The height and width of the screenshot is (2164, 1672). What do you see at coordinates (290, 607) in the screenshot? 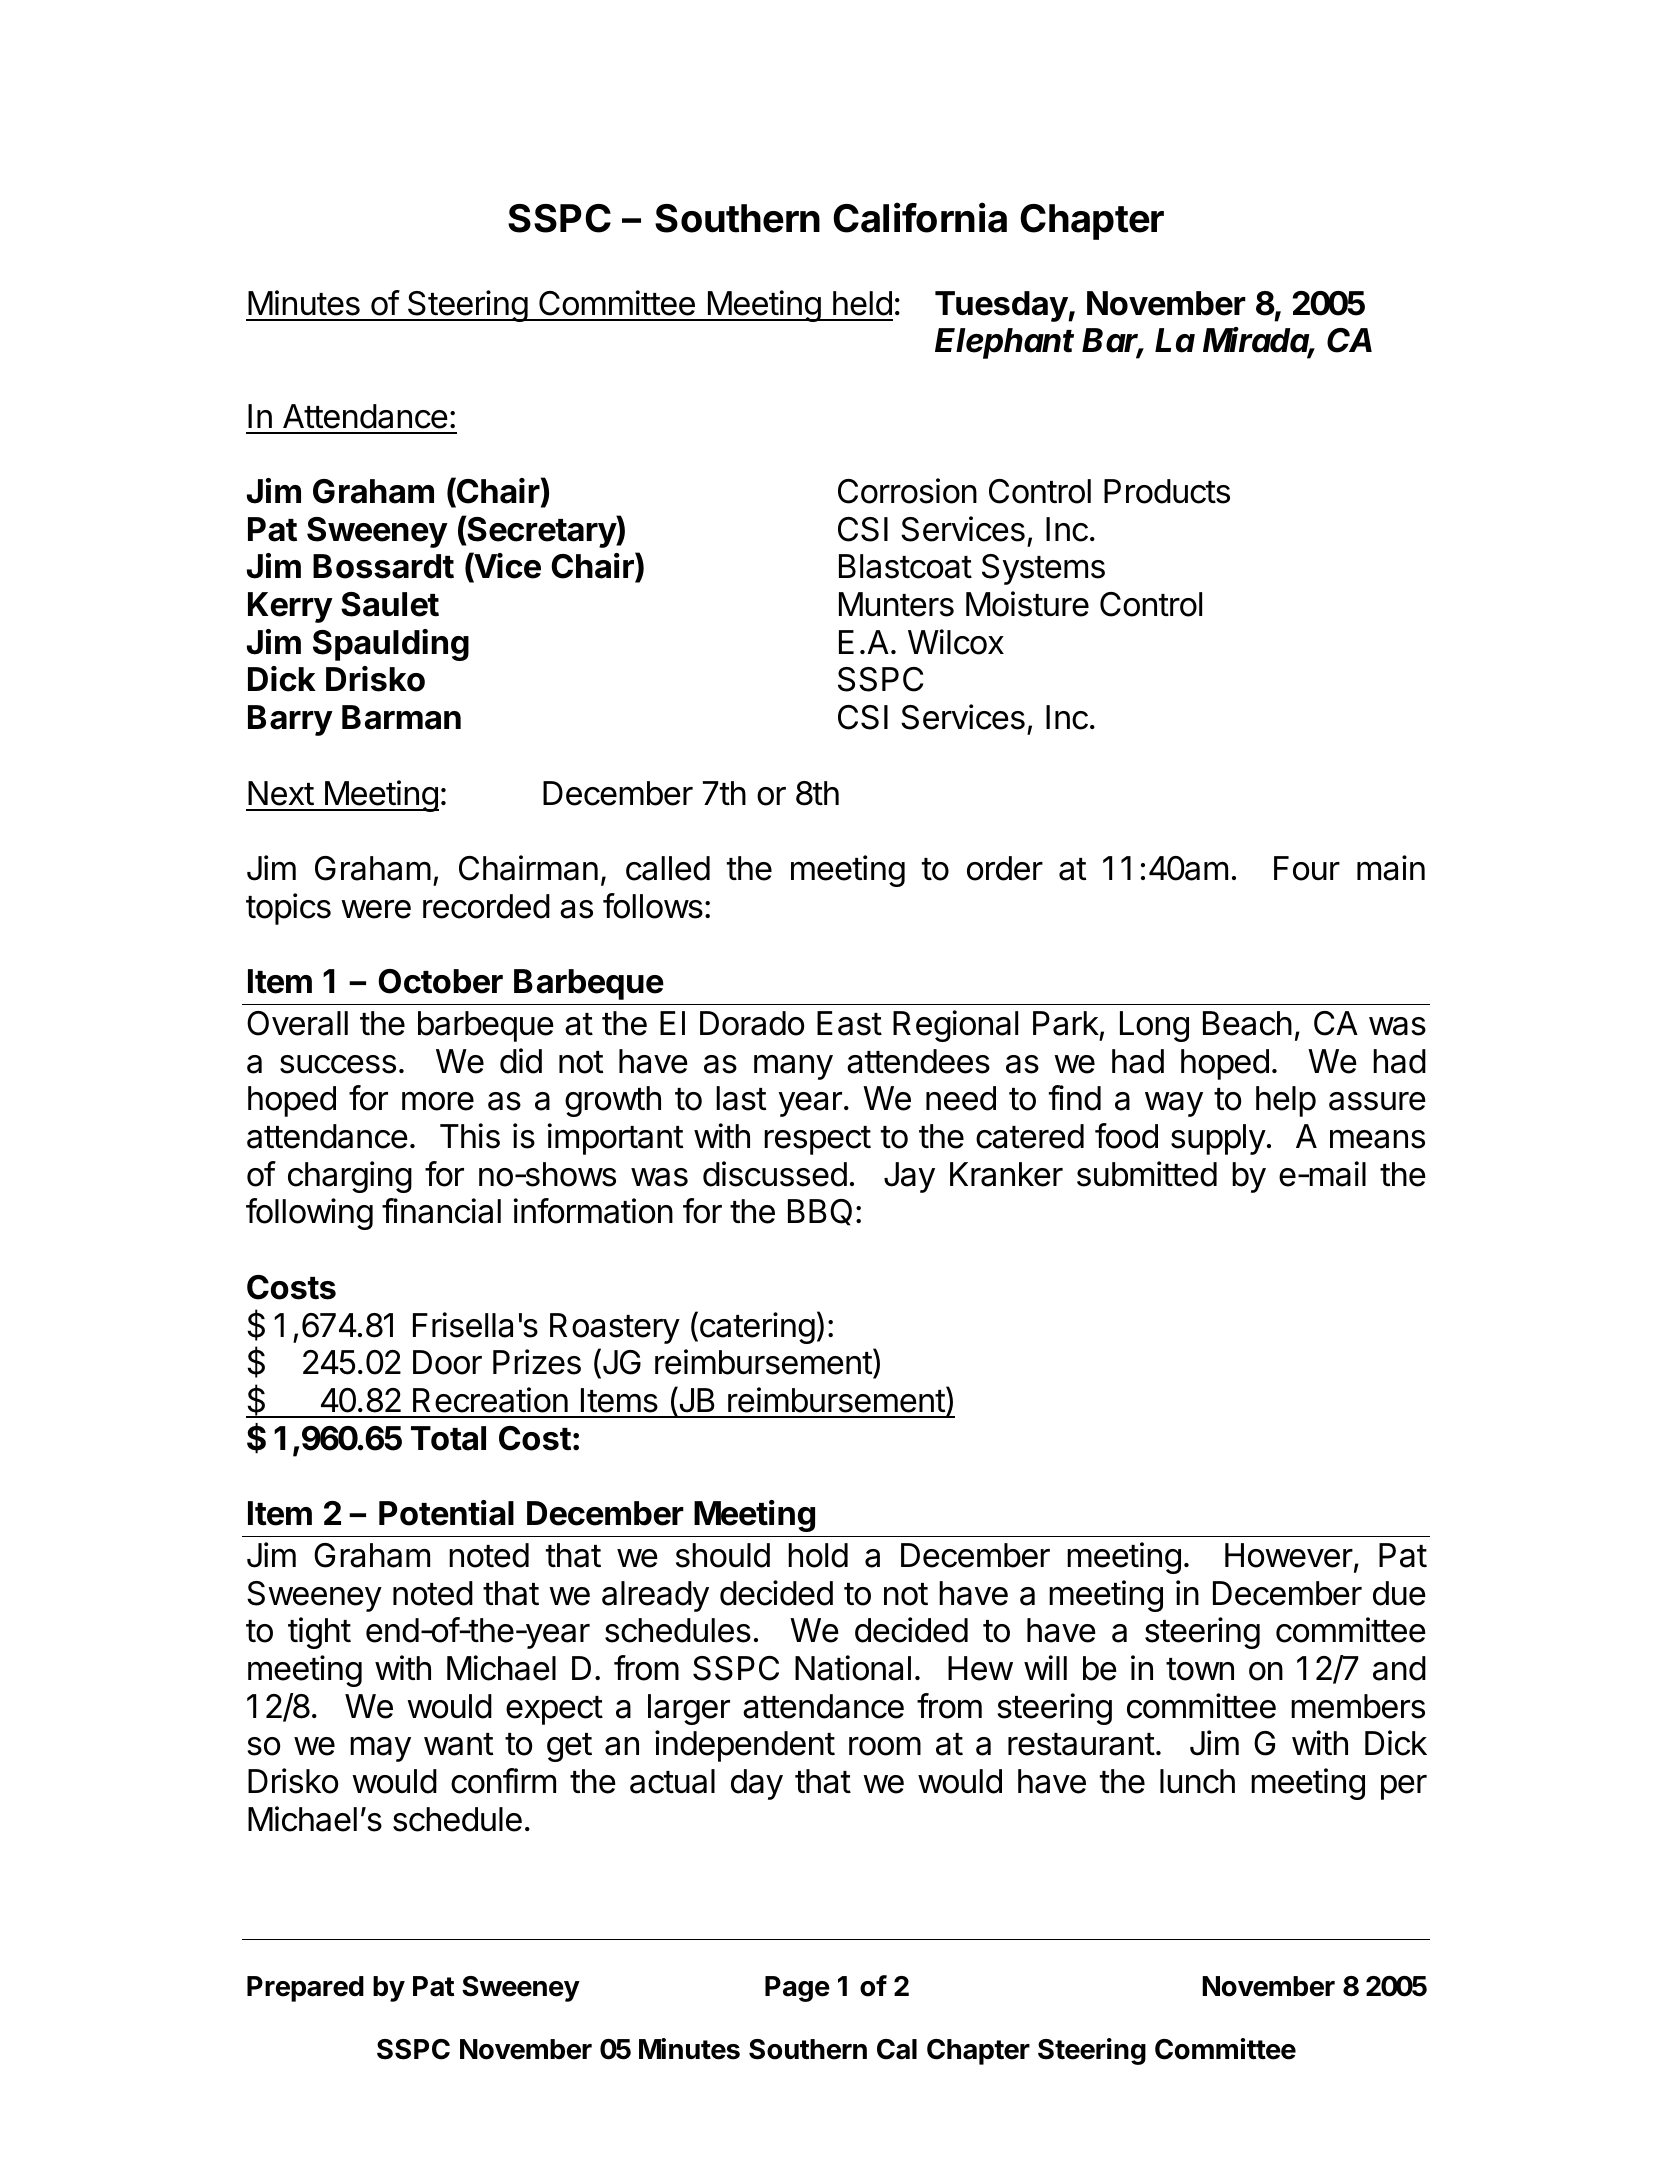
I see `Kerry` at bounding box center [290, 607].
